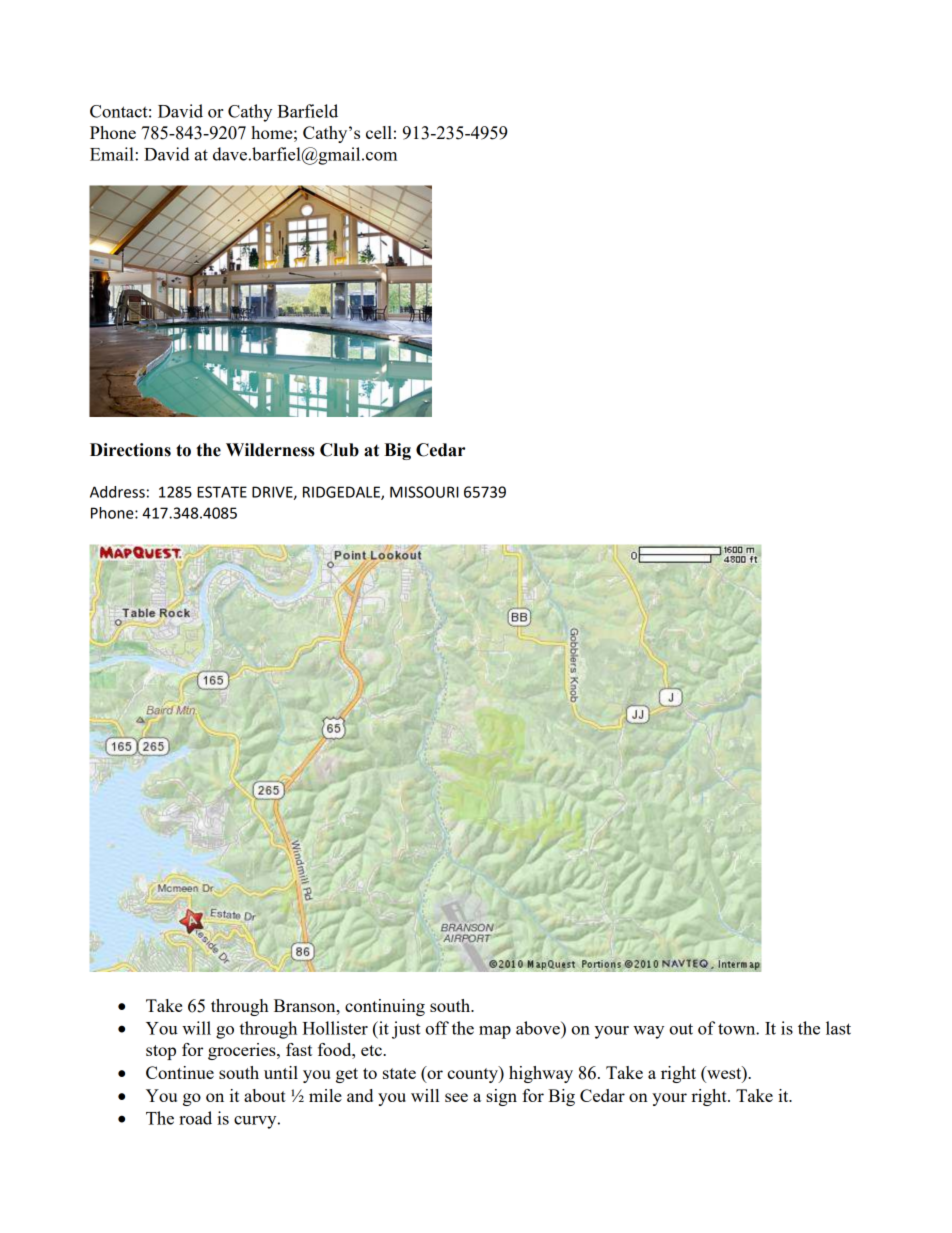 The height and width of the screenshot is (1233, 952). Describe the element at coordinates (379, 132) in the screenshot. I see `cell` at that location.
